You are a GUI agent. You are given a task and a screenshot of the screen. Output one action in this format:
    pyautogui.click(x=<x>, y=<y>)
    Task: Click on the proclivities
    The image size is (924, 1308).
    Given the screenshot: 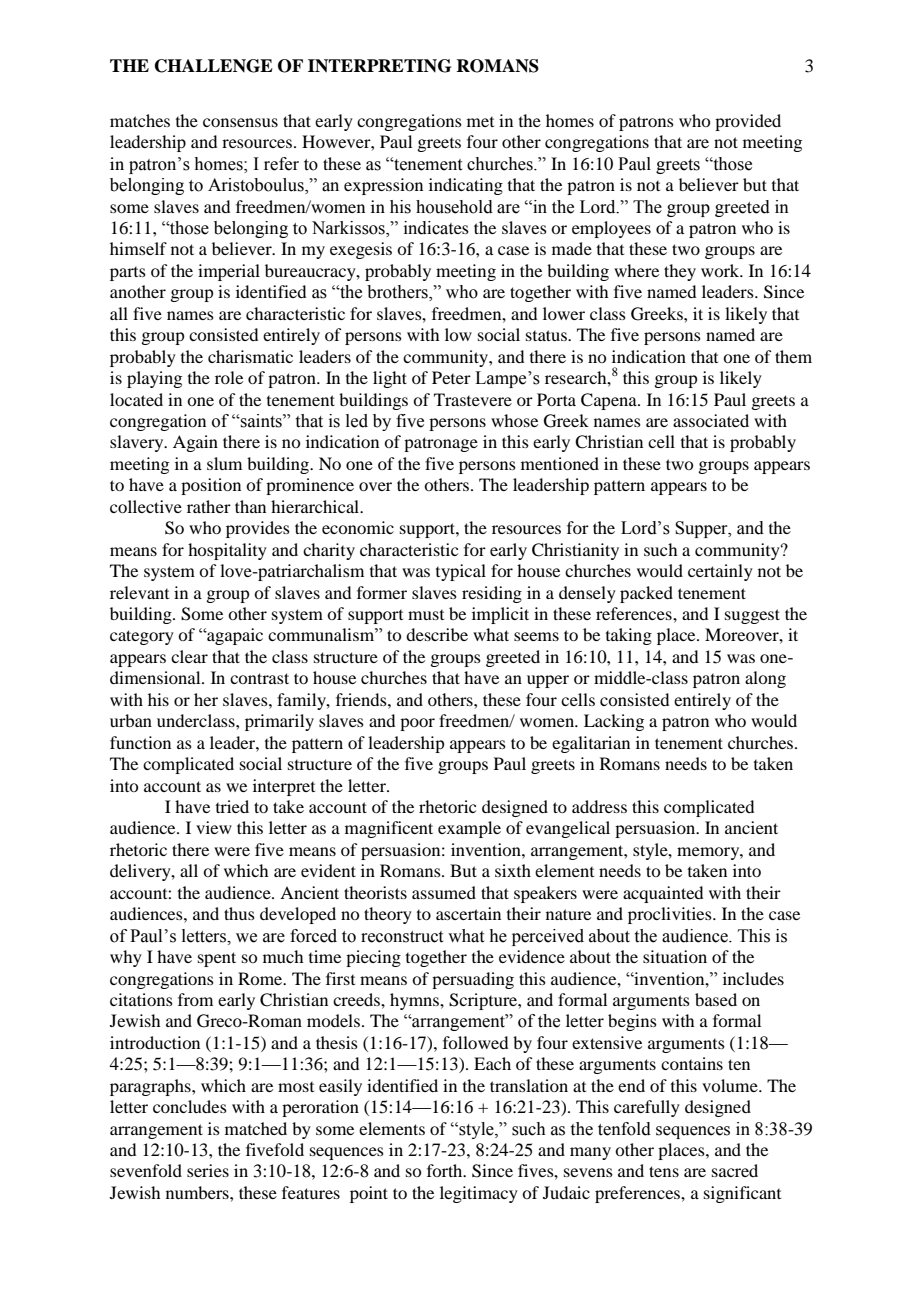 What is the action you would take?
    pyautogui.click(x=671, y=915)
